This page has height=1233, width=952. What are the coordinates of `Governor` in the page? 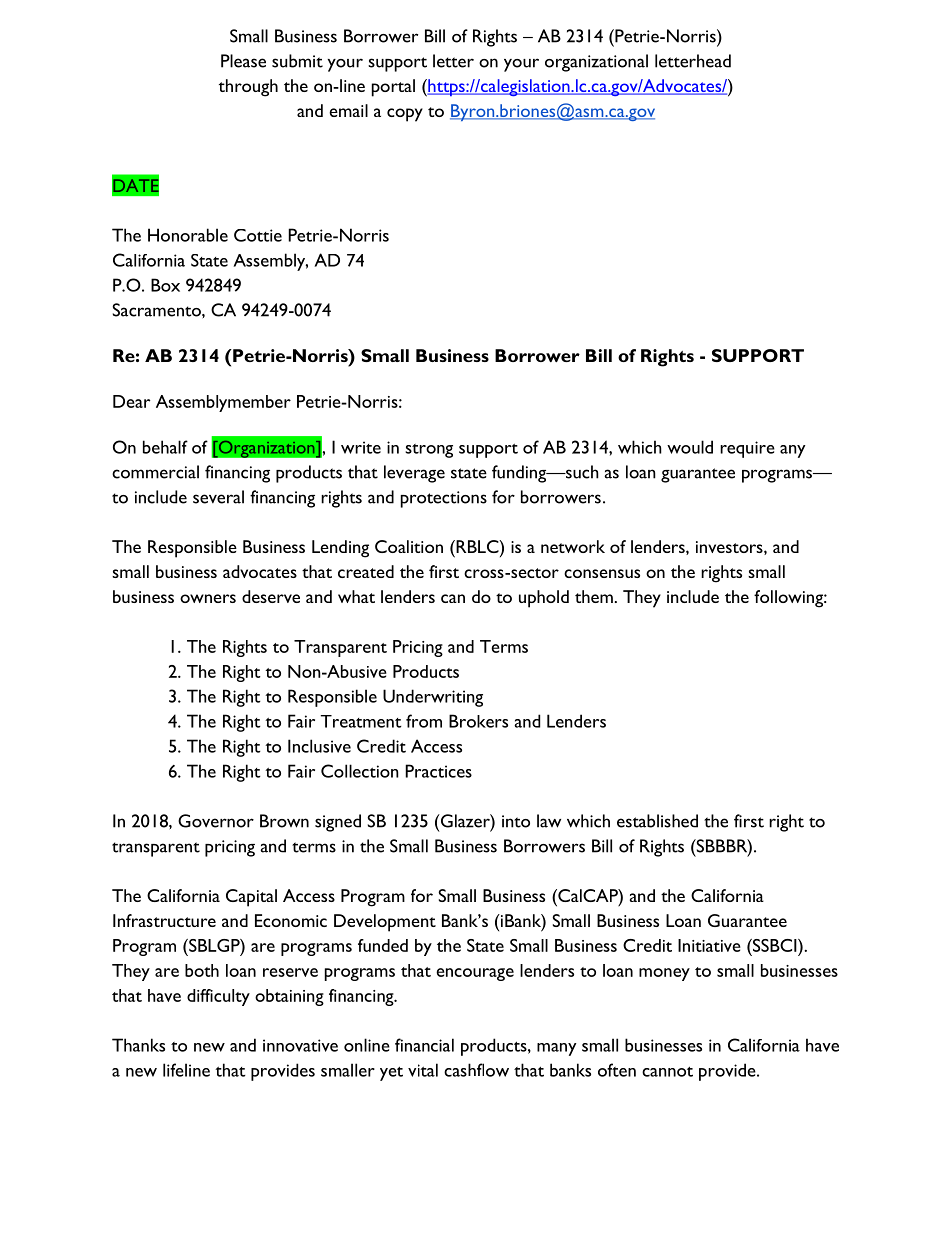 It's located at (216, 821).
